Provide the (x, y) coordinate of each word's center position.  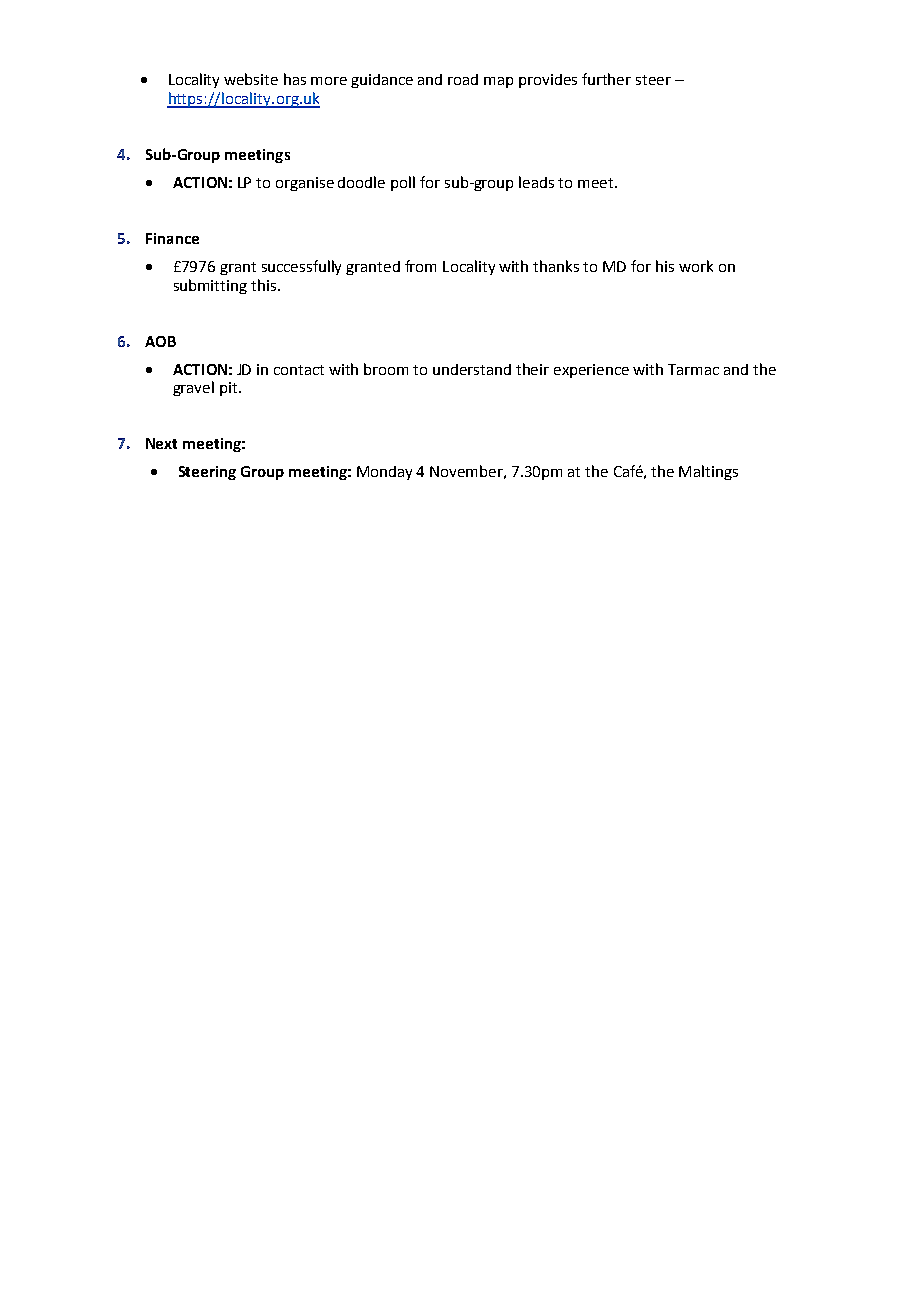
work (696, 266)
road (463, 79)
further (606, 79)
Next (161, 443)
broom (386, 369)
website (251, 79)
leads (536, 182)
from (420, 266)
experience (591, 371)
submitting (210, 286)
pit (230, 389)
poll (403, 183)
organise (305, 184)
